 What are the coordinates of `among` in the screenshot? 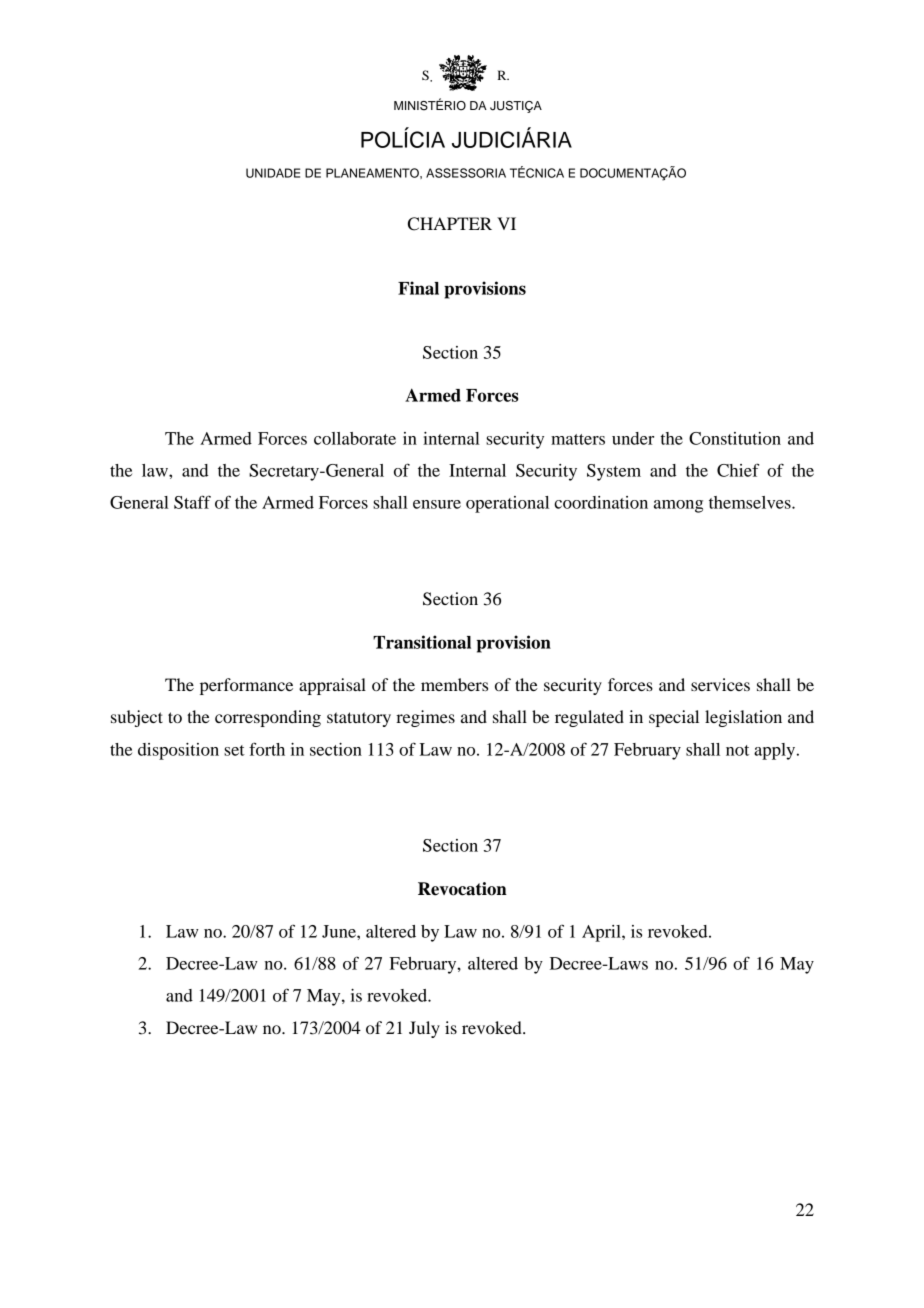 It's located at (678, 506).
